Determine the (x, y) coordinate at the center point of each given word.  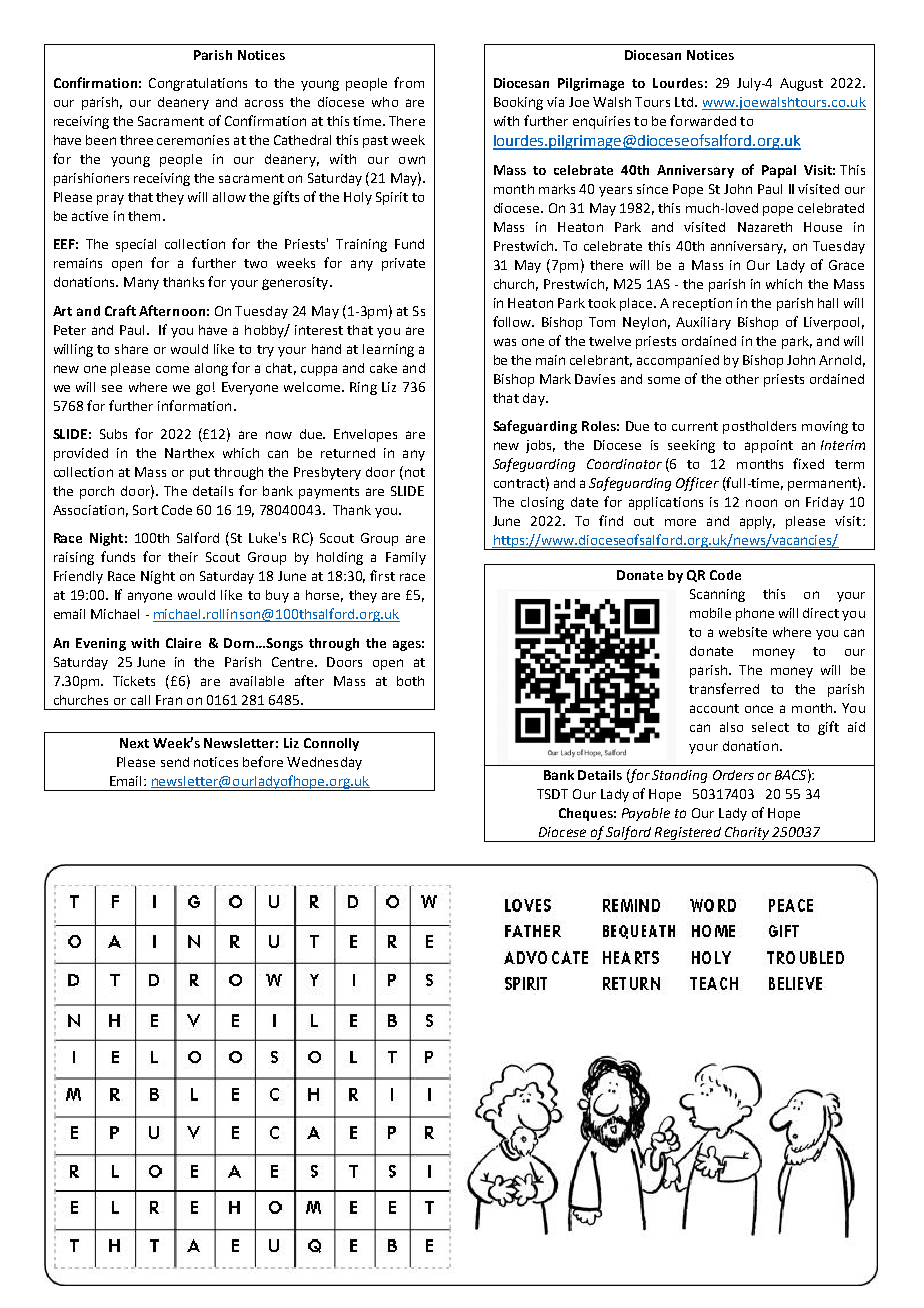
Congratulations (198, 84)
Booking (518, 103)
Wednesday (324, 763)
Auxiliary (703, 323)
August (801, 84)
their (183, 557)
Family (406, 558)
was (505, 342)
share (131, 349)
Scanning (717, 595)
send (175, 762)
